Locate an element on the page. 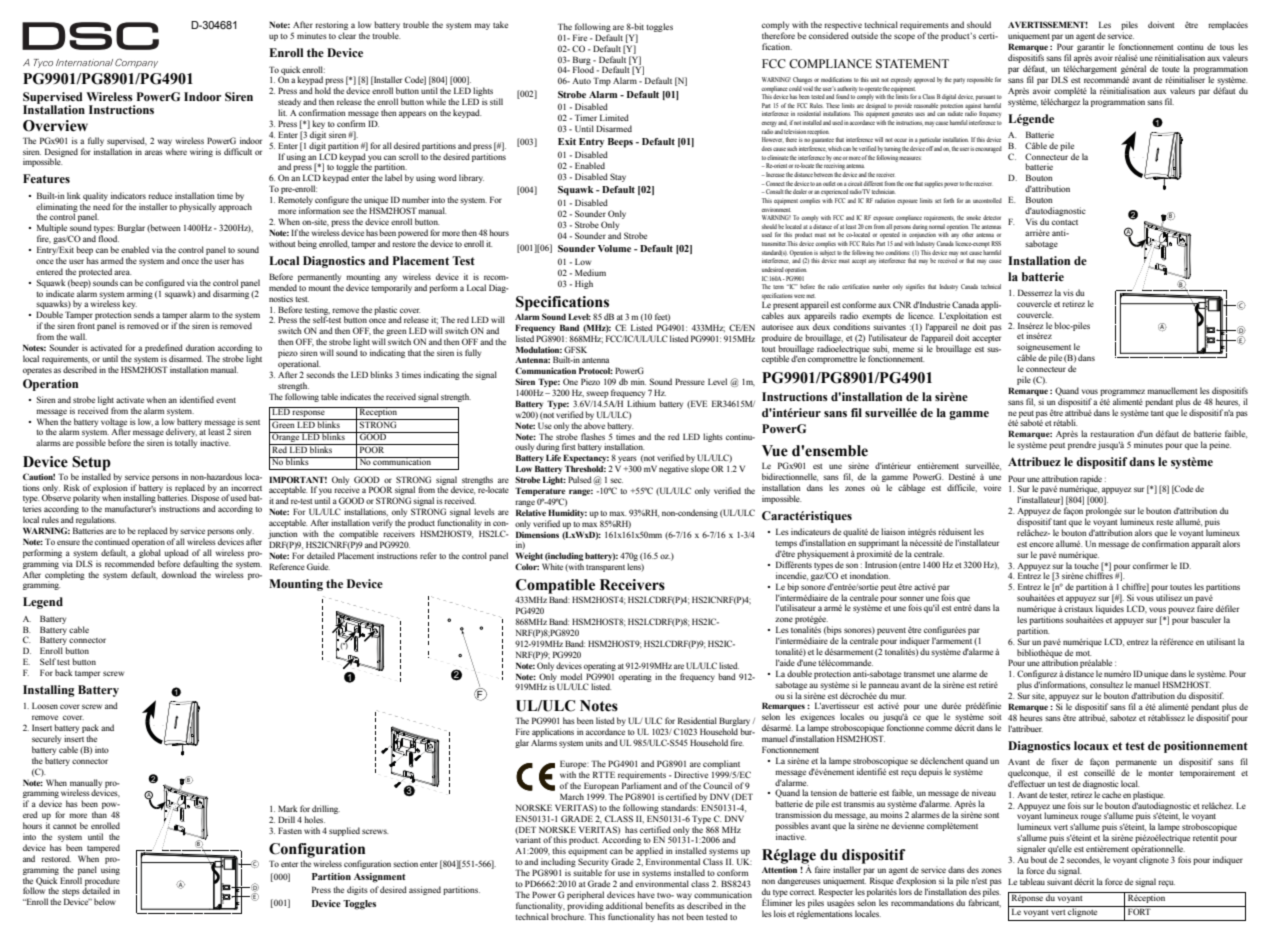  Tmp is located at coordinates (602, 81).
